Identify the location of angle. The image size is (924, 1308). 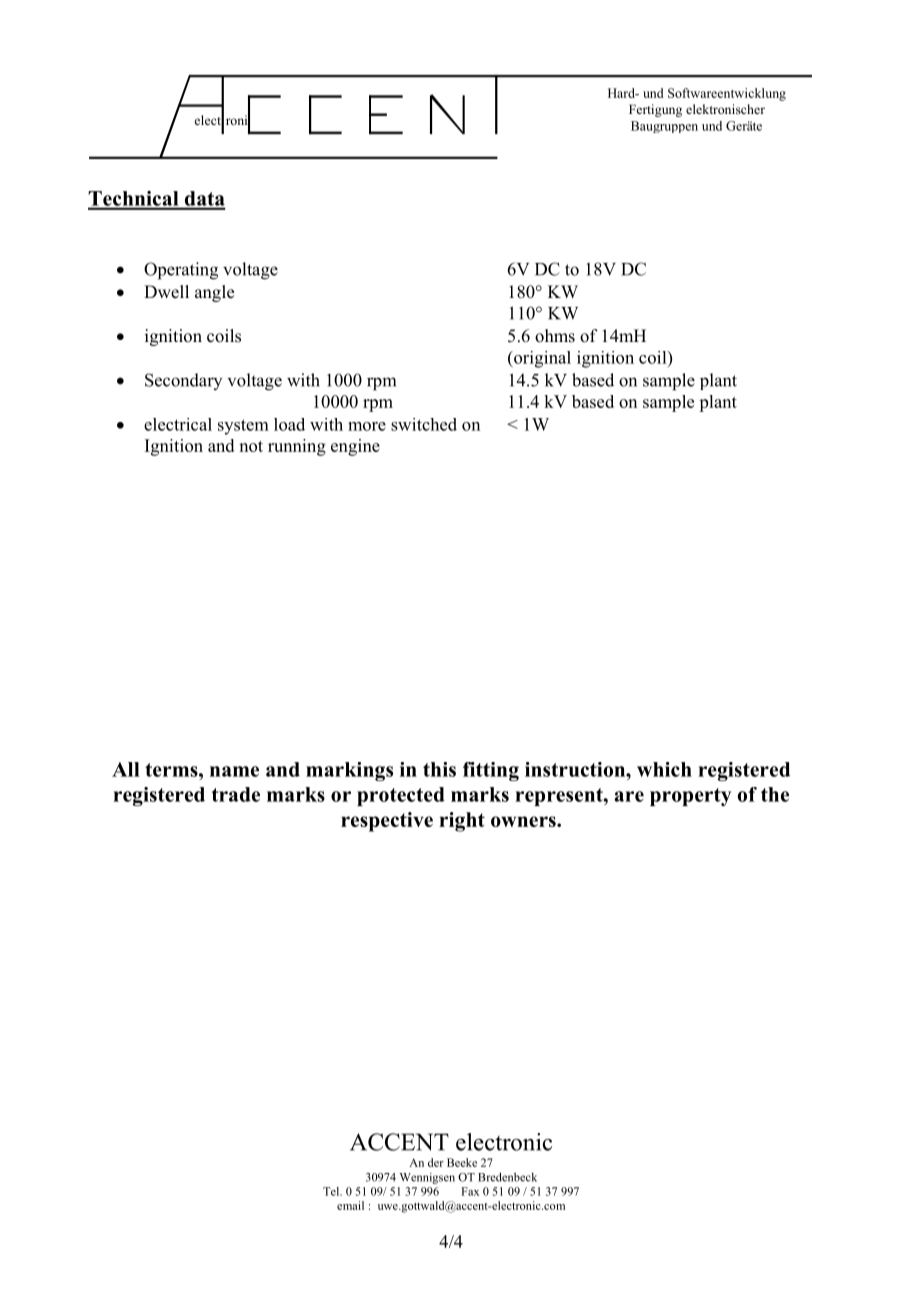
(214, 293).
